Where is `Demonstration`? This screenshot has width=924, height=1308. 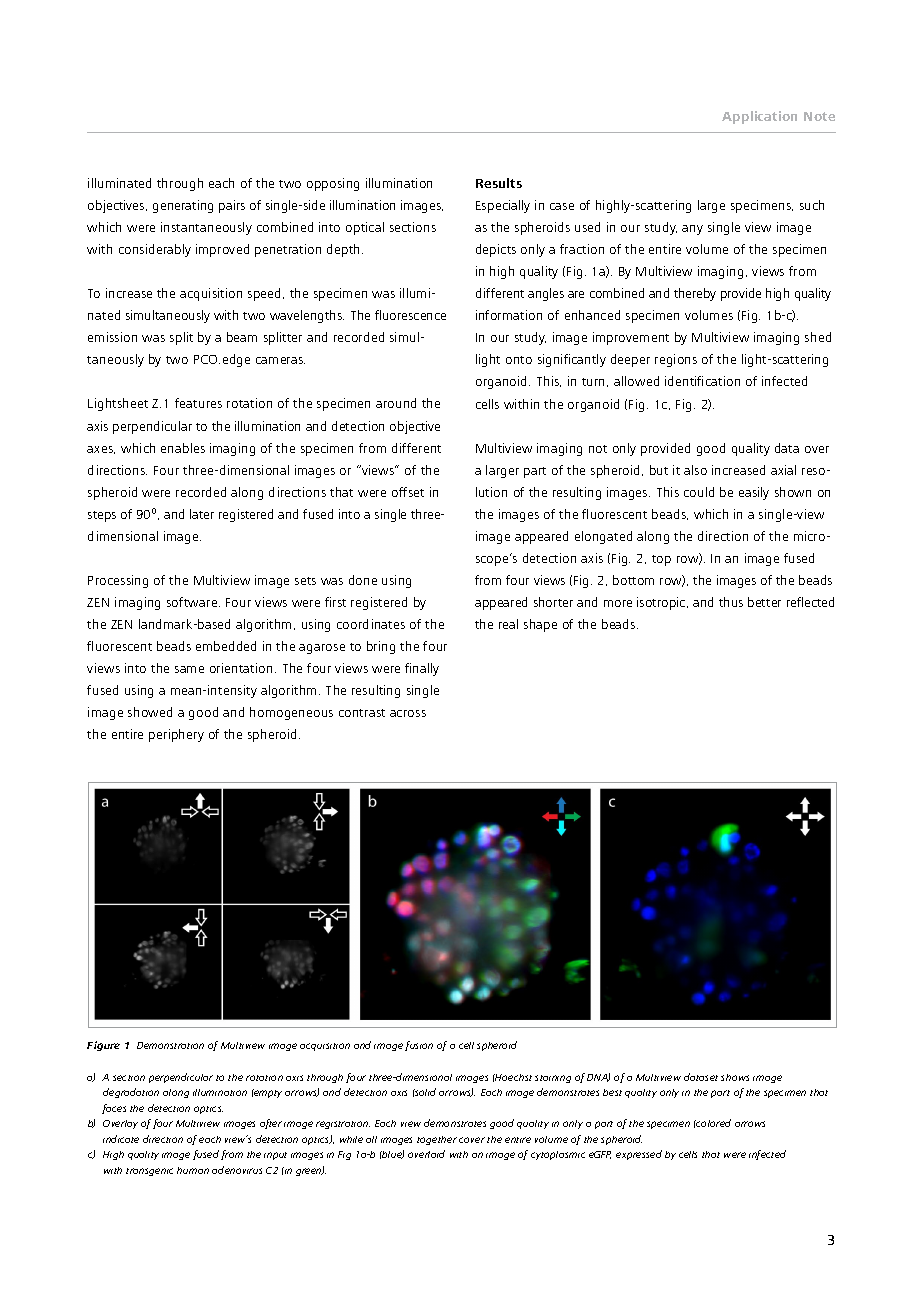
Demonstration is located at coordinates (170, 1045).
